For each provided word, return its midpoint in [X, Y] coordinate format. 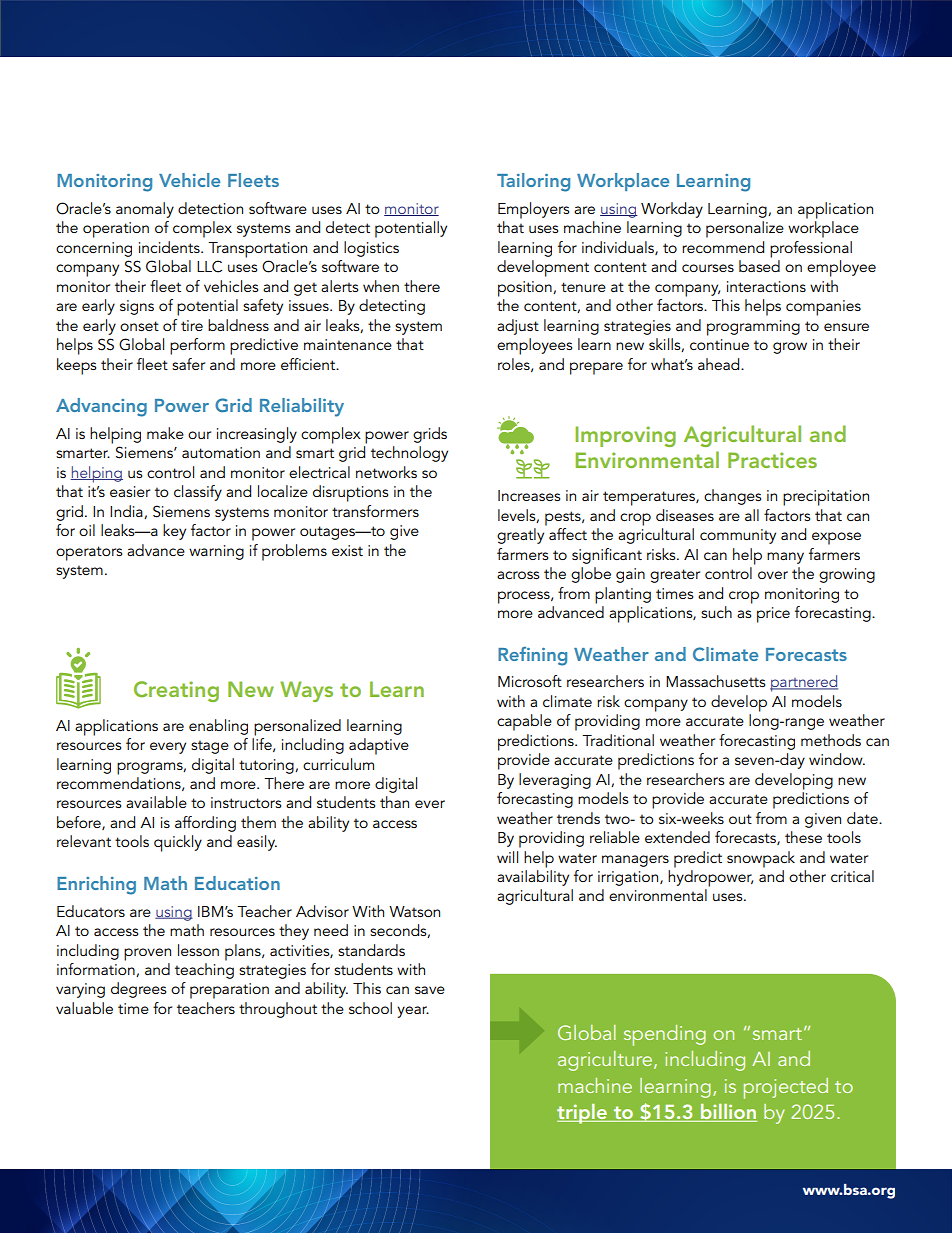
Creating [176, 691]
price [773, 615]
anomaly [145, 210]
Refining [532, 656]
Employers [533, 210]
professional [811, 249]
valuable [84, 1008]
